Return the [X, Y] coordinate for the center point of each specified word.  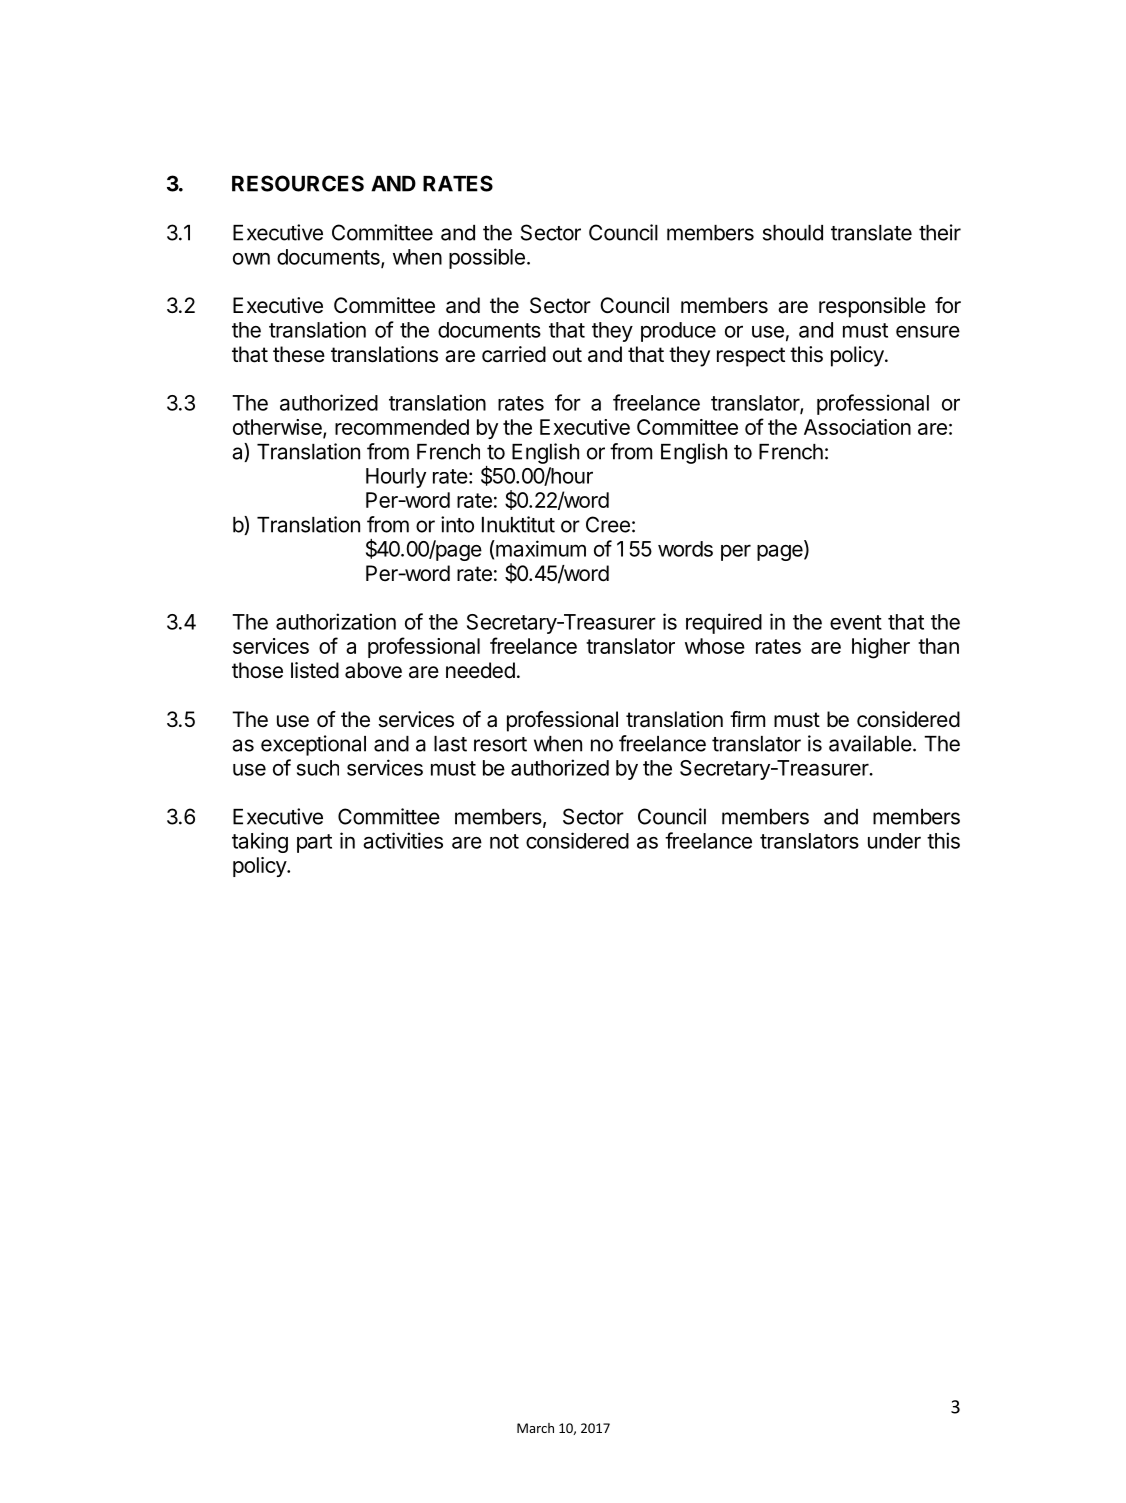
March [535, 1428]
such [318, 768]
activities [403, 840]
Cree [608, 524]
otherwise [278, 428]
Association [857, 427]
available [870, 743]
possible [487, 258]
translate [871, 233]
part [314, 843]
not [504, 841]
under [894, 841]
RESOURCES [298, 183]
